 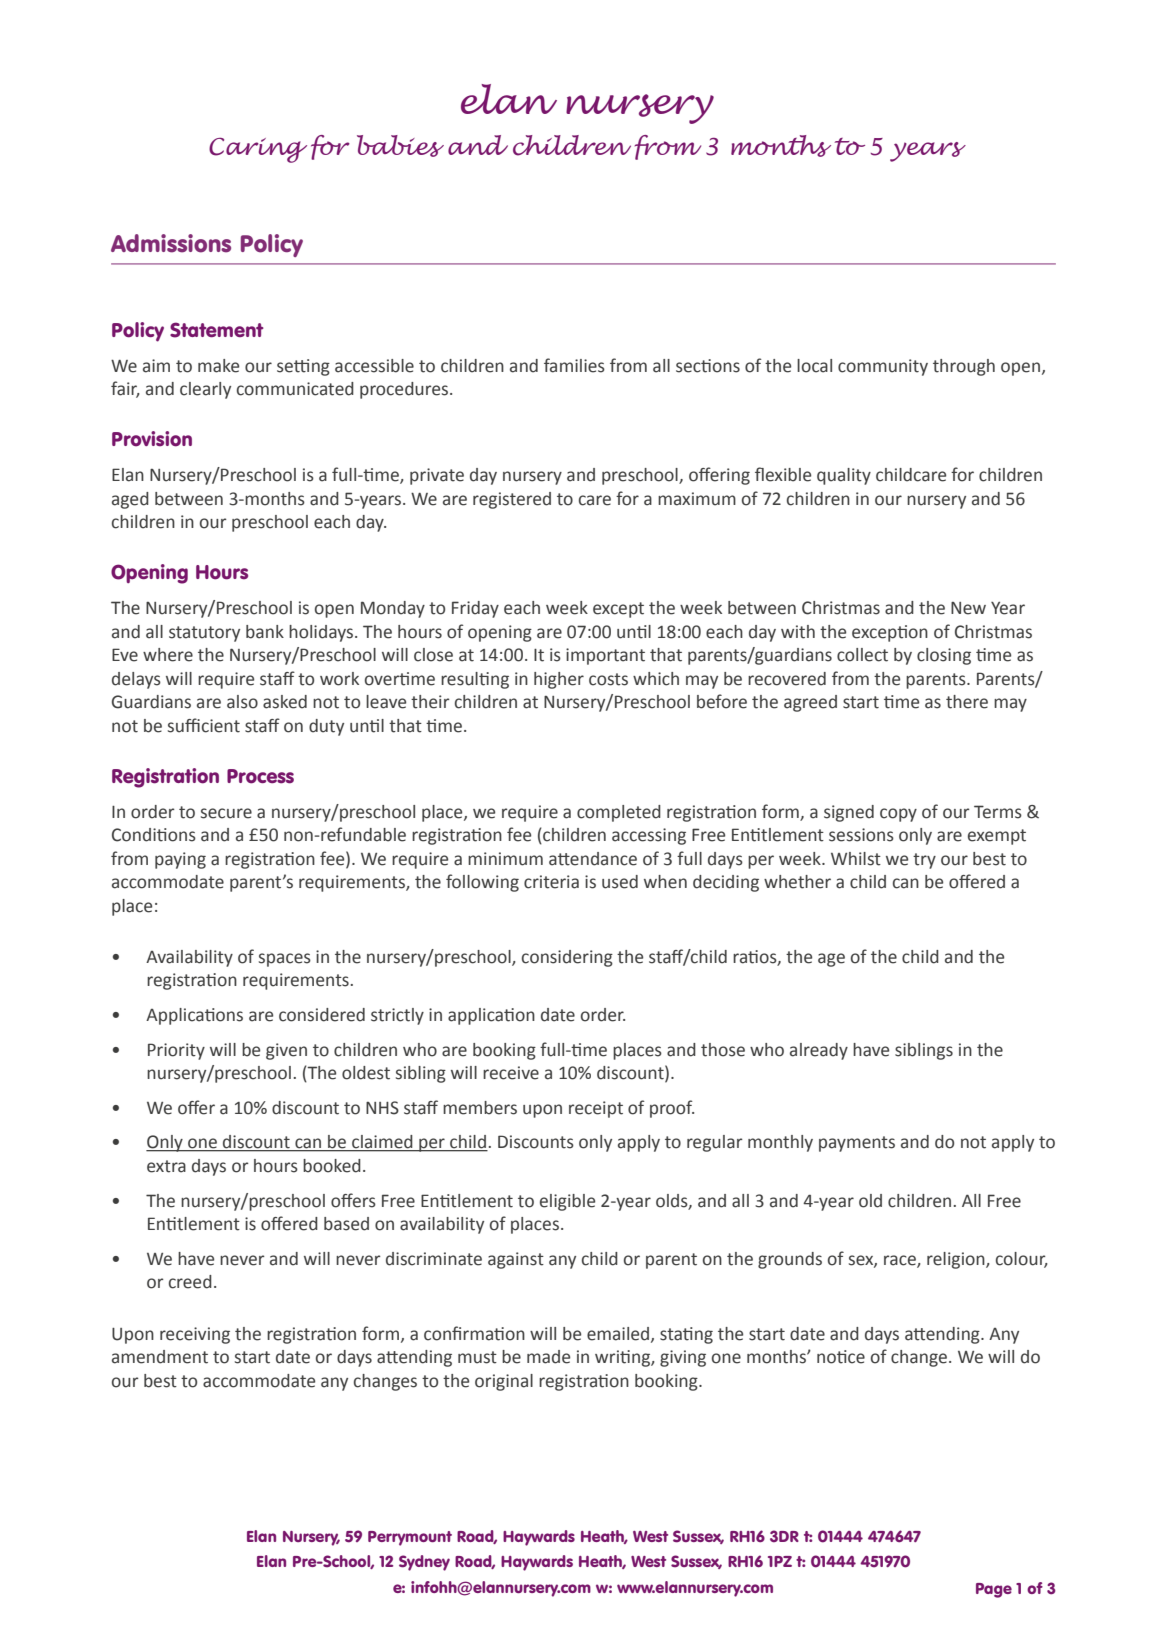 What do you see at coordinates (968, 608) in the screenshot?
I see `New` at bounding box center [968, 608].
